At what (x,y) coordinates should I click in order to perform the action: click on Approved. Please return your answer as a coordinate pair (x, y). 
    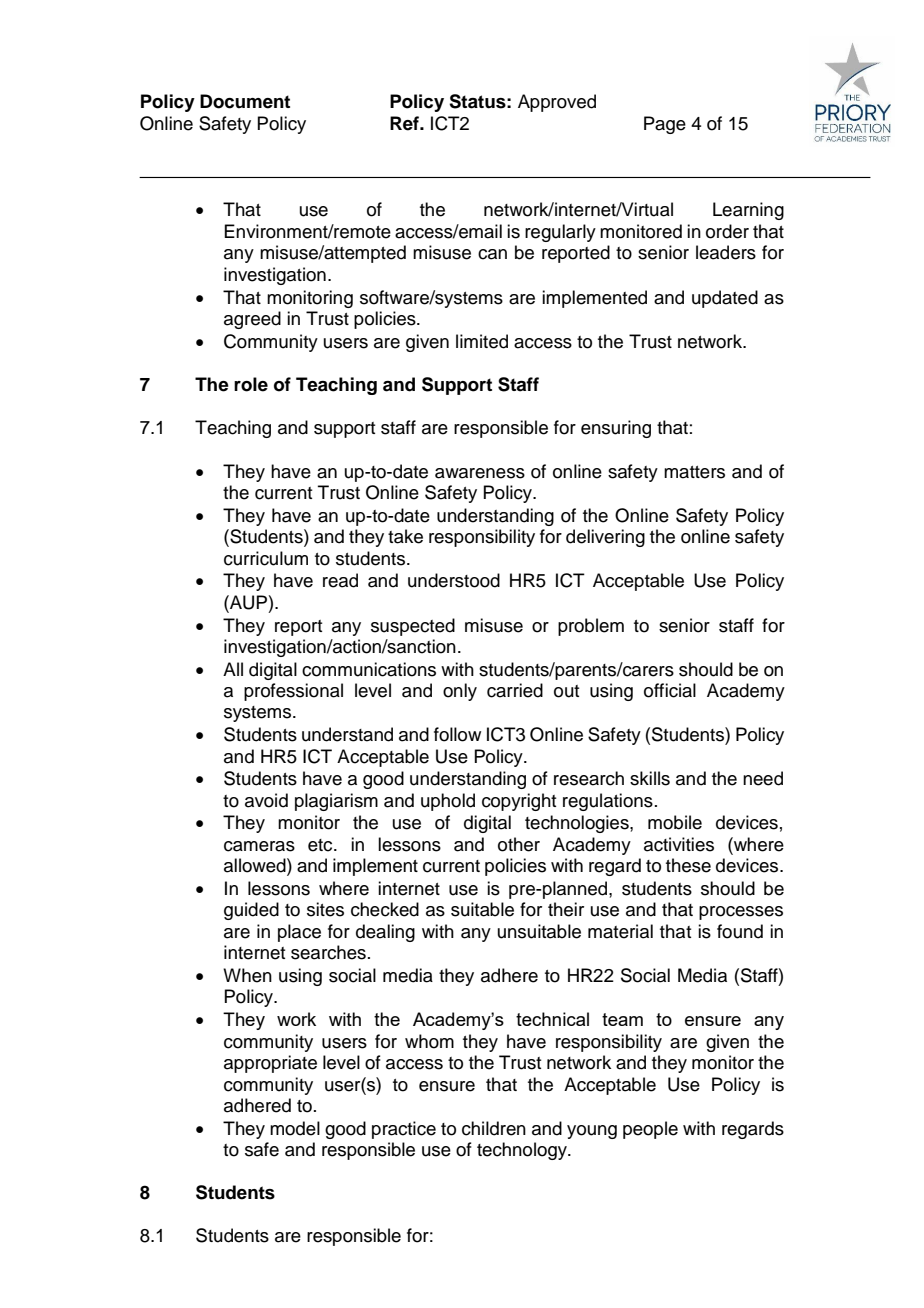
    Looking at the image, I should click on (557, 103).
